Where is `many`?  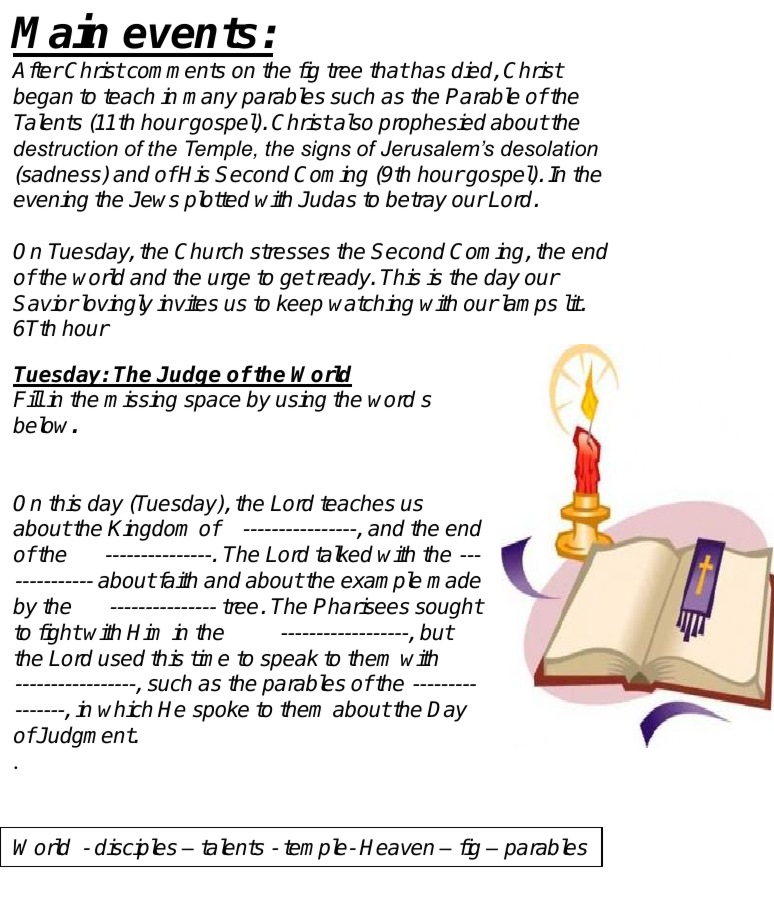 many is located at coordinates (210, 100).
